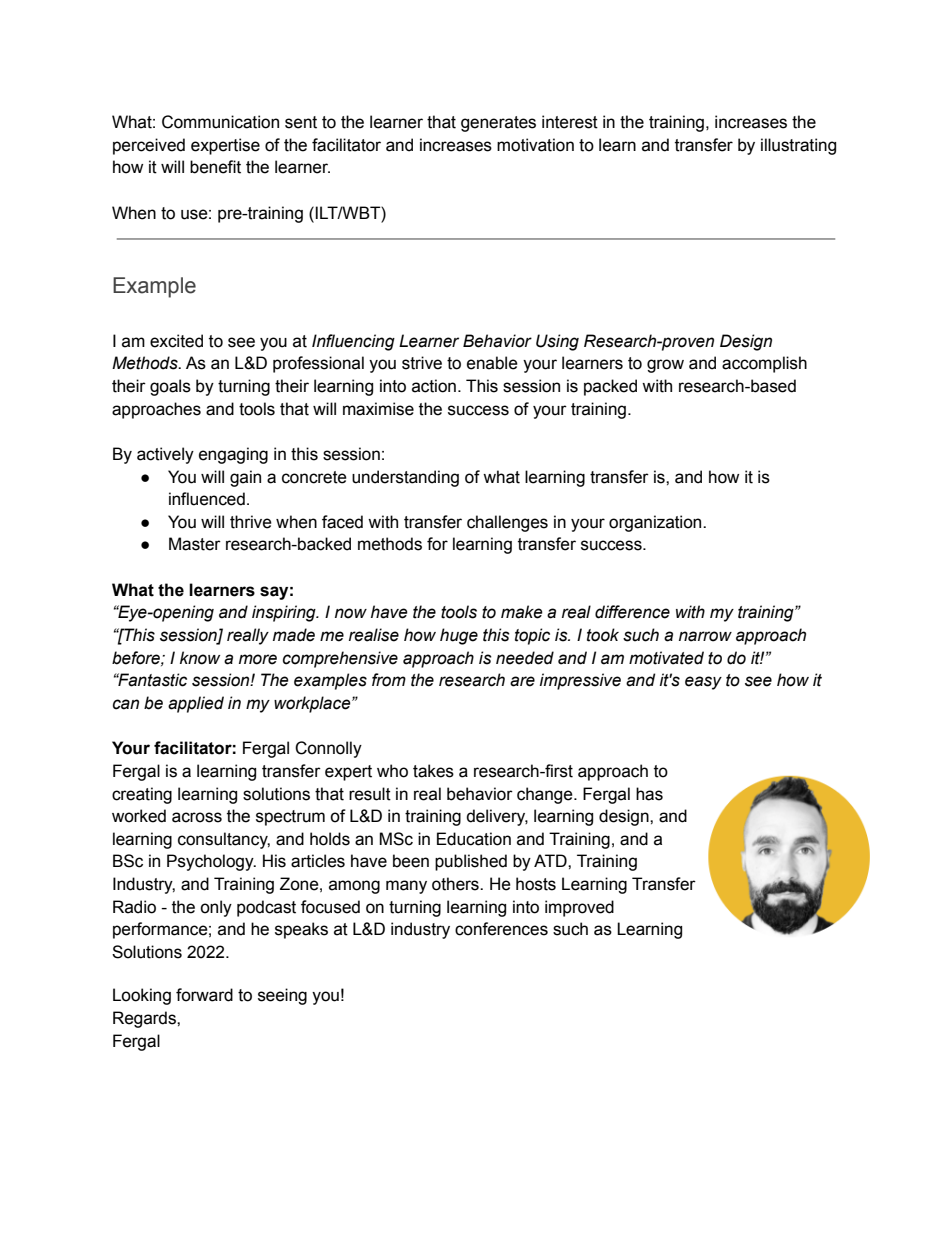 The image size is (952, 1233). What do you see at coordinates (498, 124) in the screenshot?
I see `generates` at bounding box center [498, 124].
